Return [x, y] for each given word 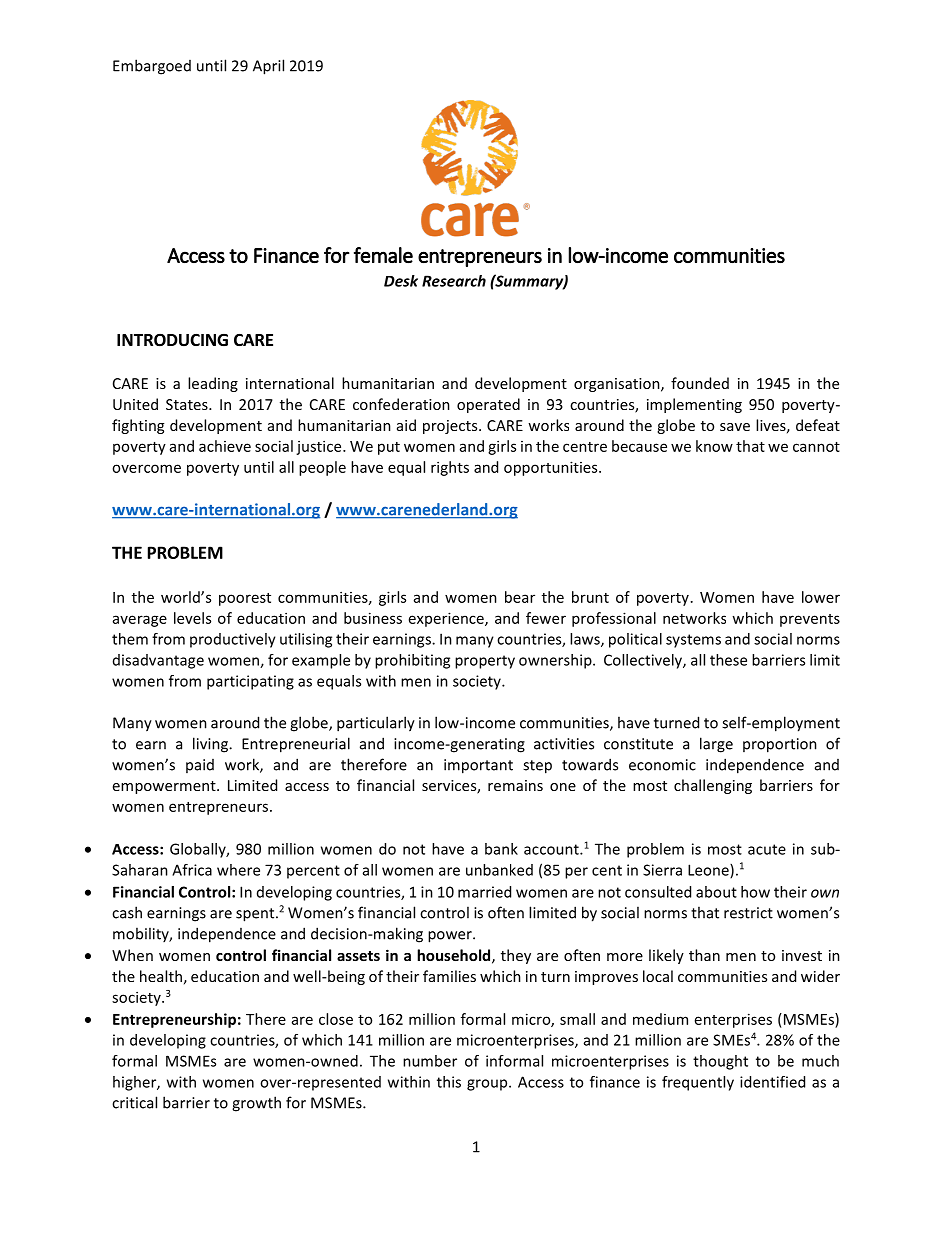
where [238, 870]
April [268, 67]
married [484, 892]
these [728, 660]
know [714, 446]
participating [250, 682]
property [485, 662]
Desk [401, 281]
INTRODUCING [172, 340]
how [755, 892]
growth [256, 1104]
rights [450, 468]
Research [454, 281]
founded [700, 383]
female [383, 255]
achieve [225, 446]
